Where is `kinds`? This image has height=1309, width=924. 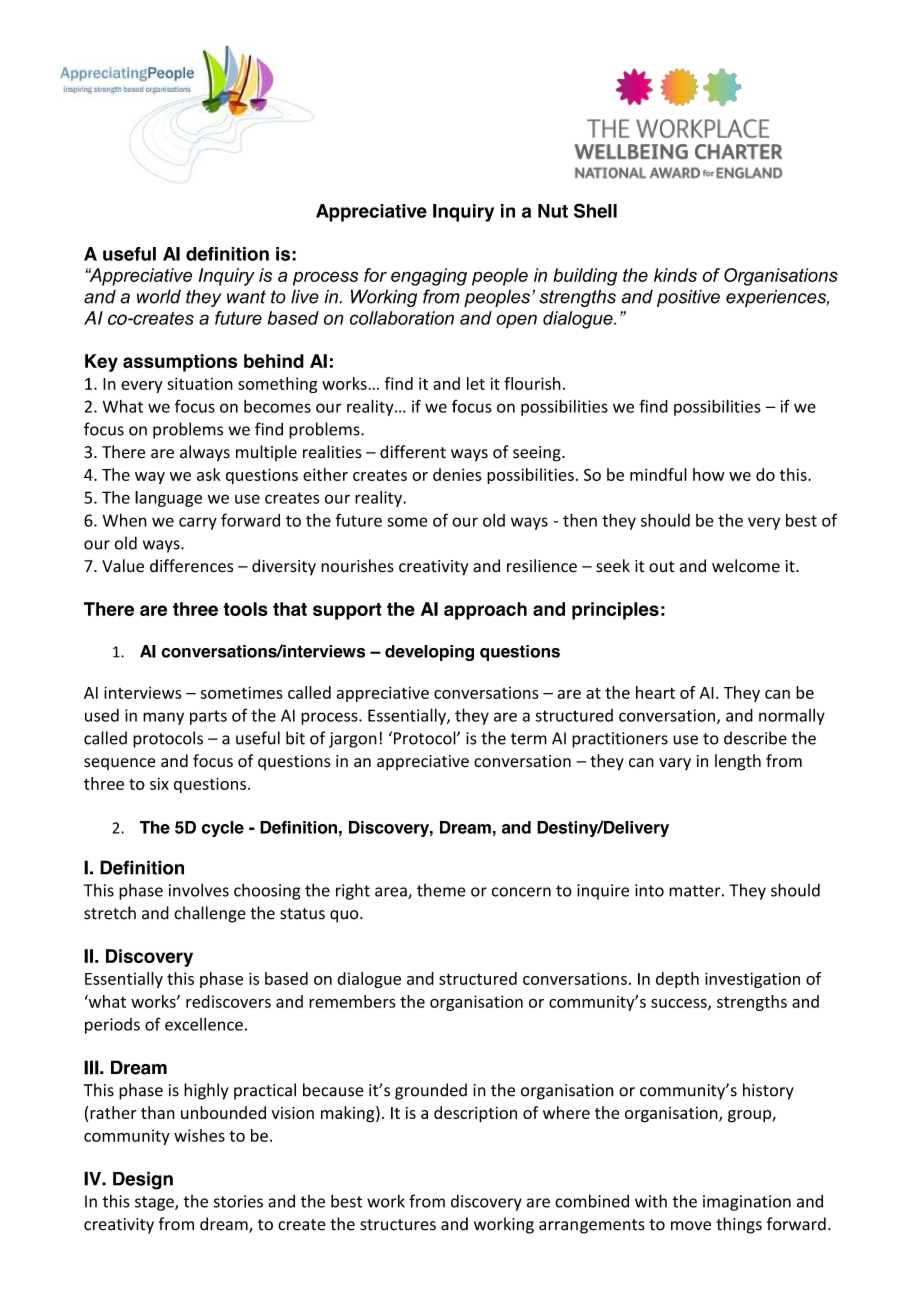 kinds is located at coordinates (675, 275).
